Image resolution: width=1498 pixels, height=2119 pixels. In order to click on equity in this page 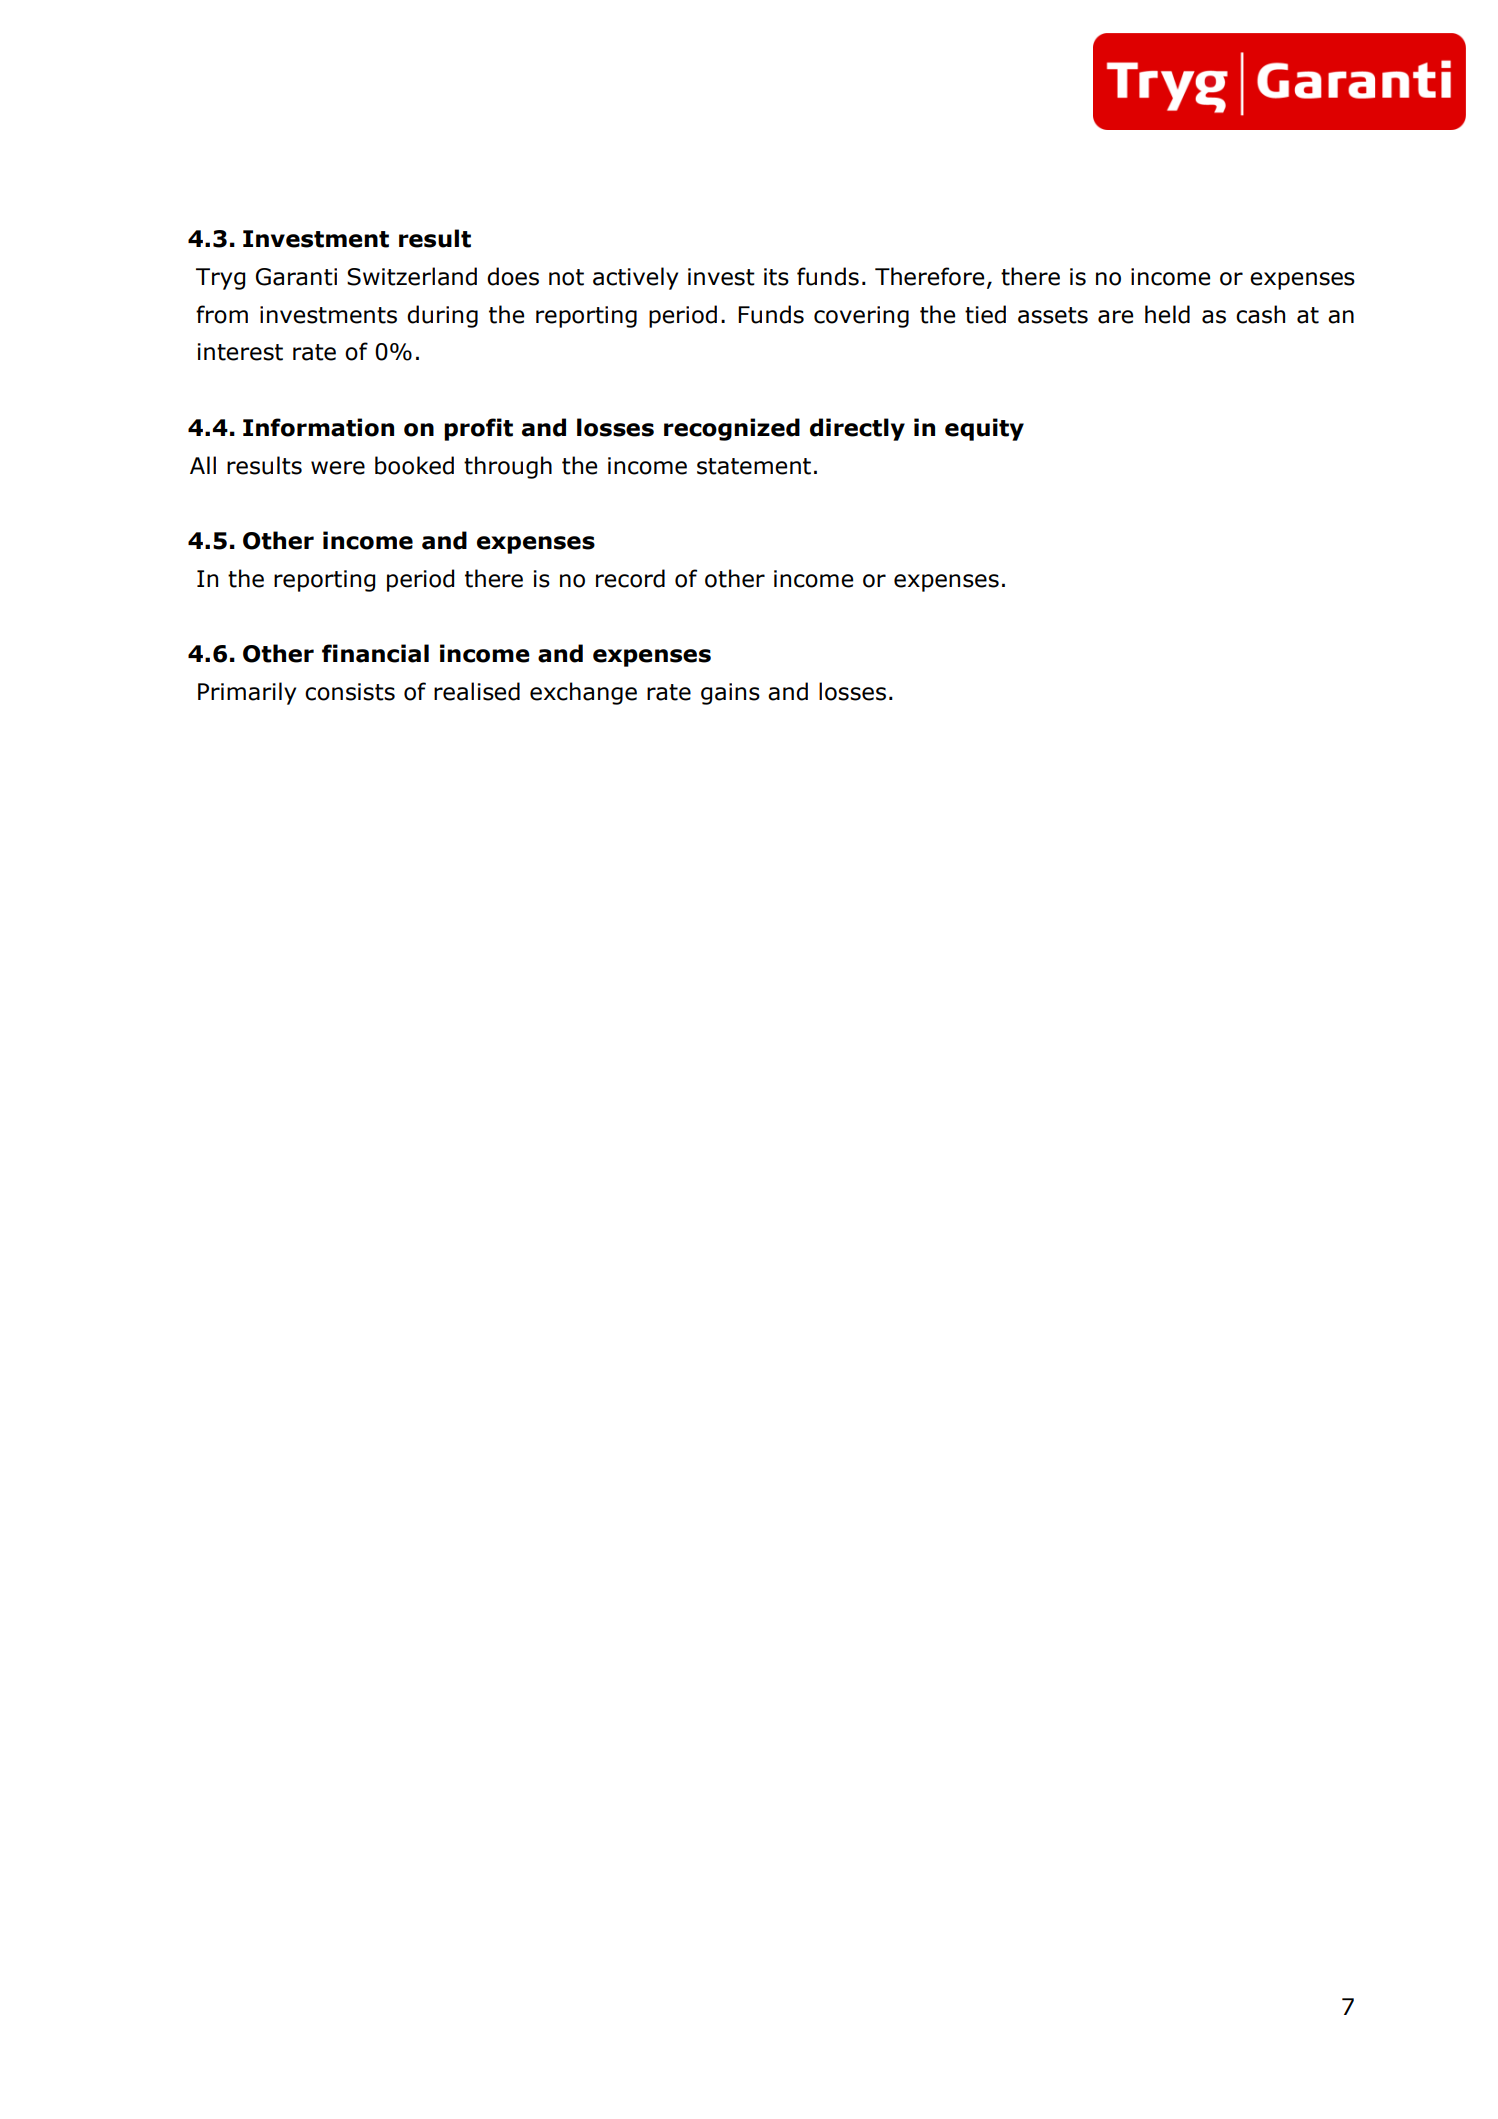, I will do `click(984, 429)`.
